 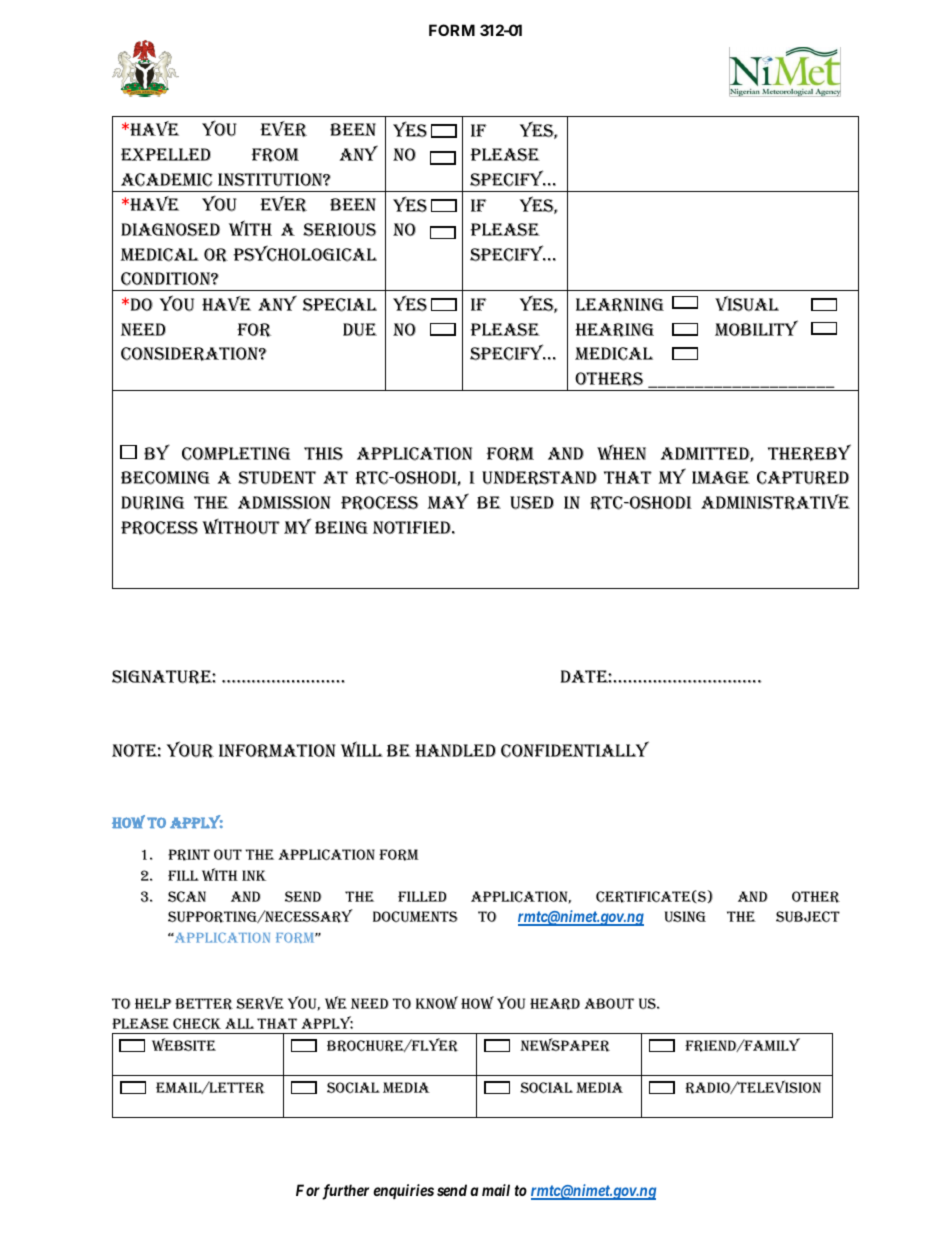 I want to click on from, so click(x=275, y=155).
